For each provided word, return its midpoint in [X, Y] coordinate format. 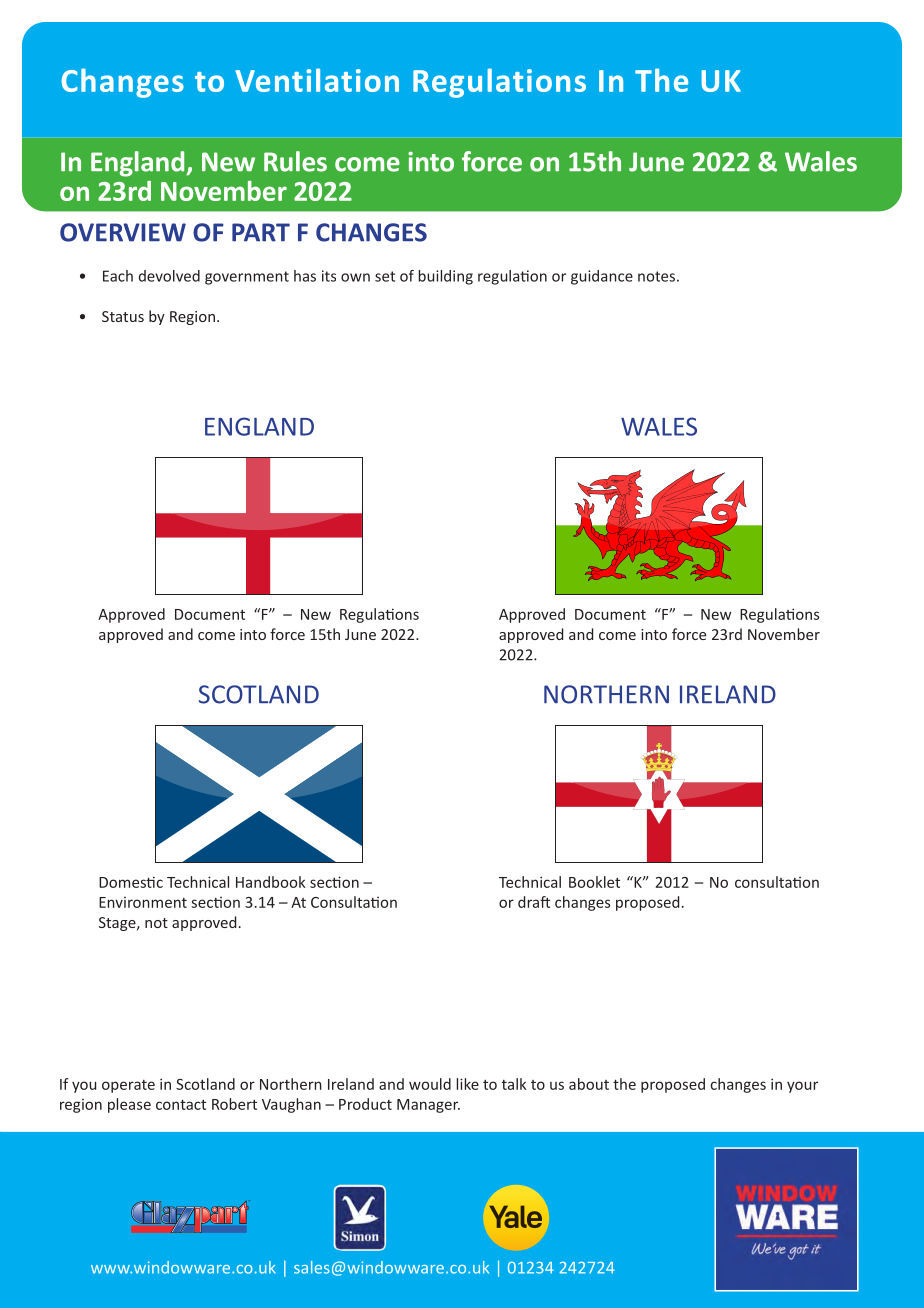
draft [534, 902]
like [467, 1084]
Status [123, 316]
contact [181, 1105]
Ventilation [317, 80]
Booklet [594, 882]
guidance [602, 277]
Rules [295, 161]
